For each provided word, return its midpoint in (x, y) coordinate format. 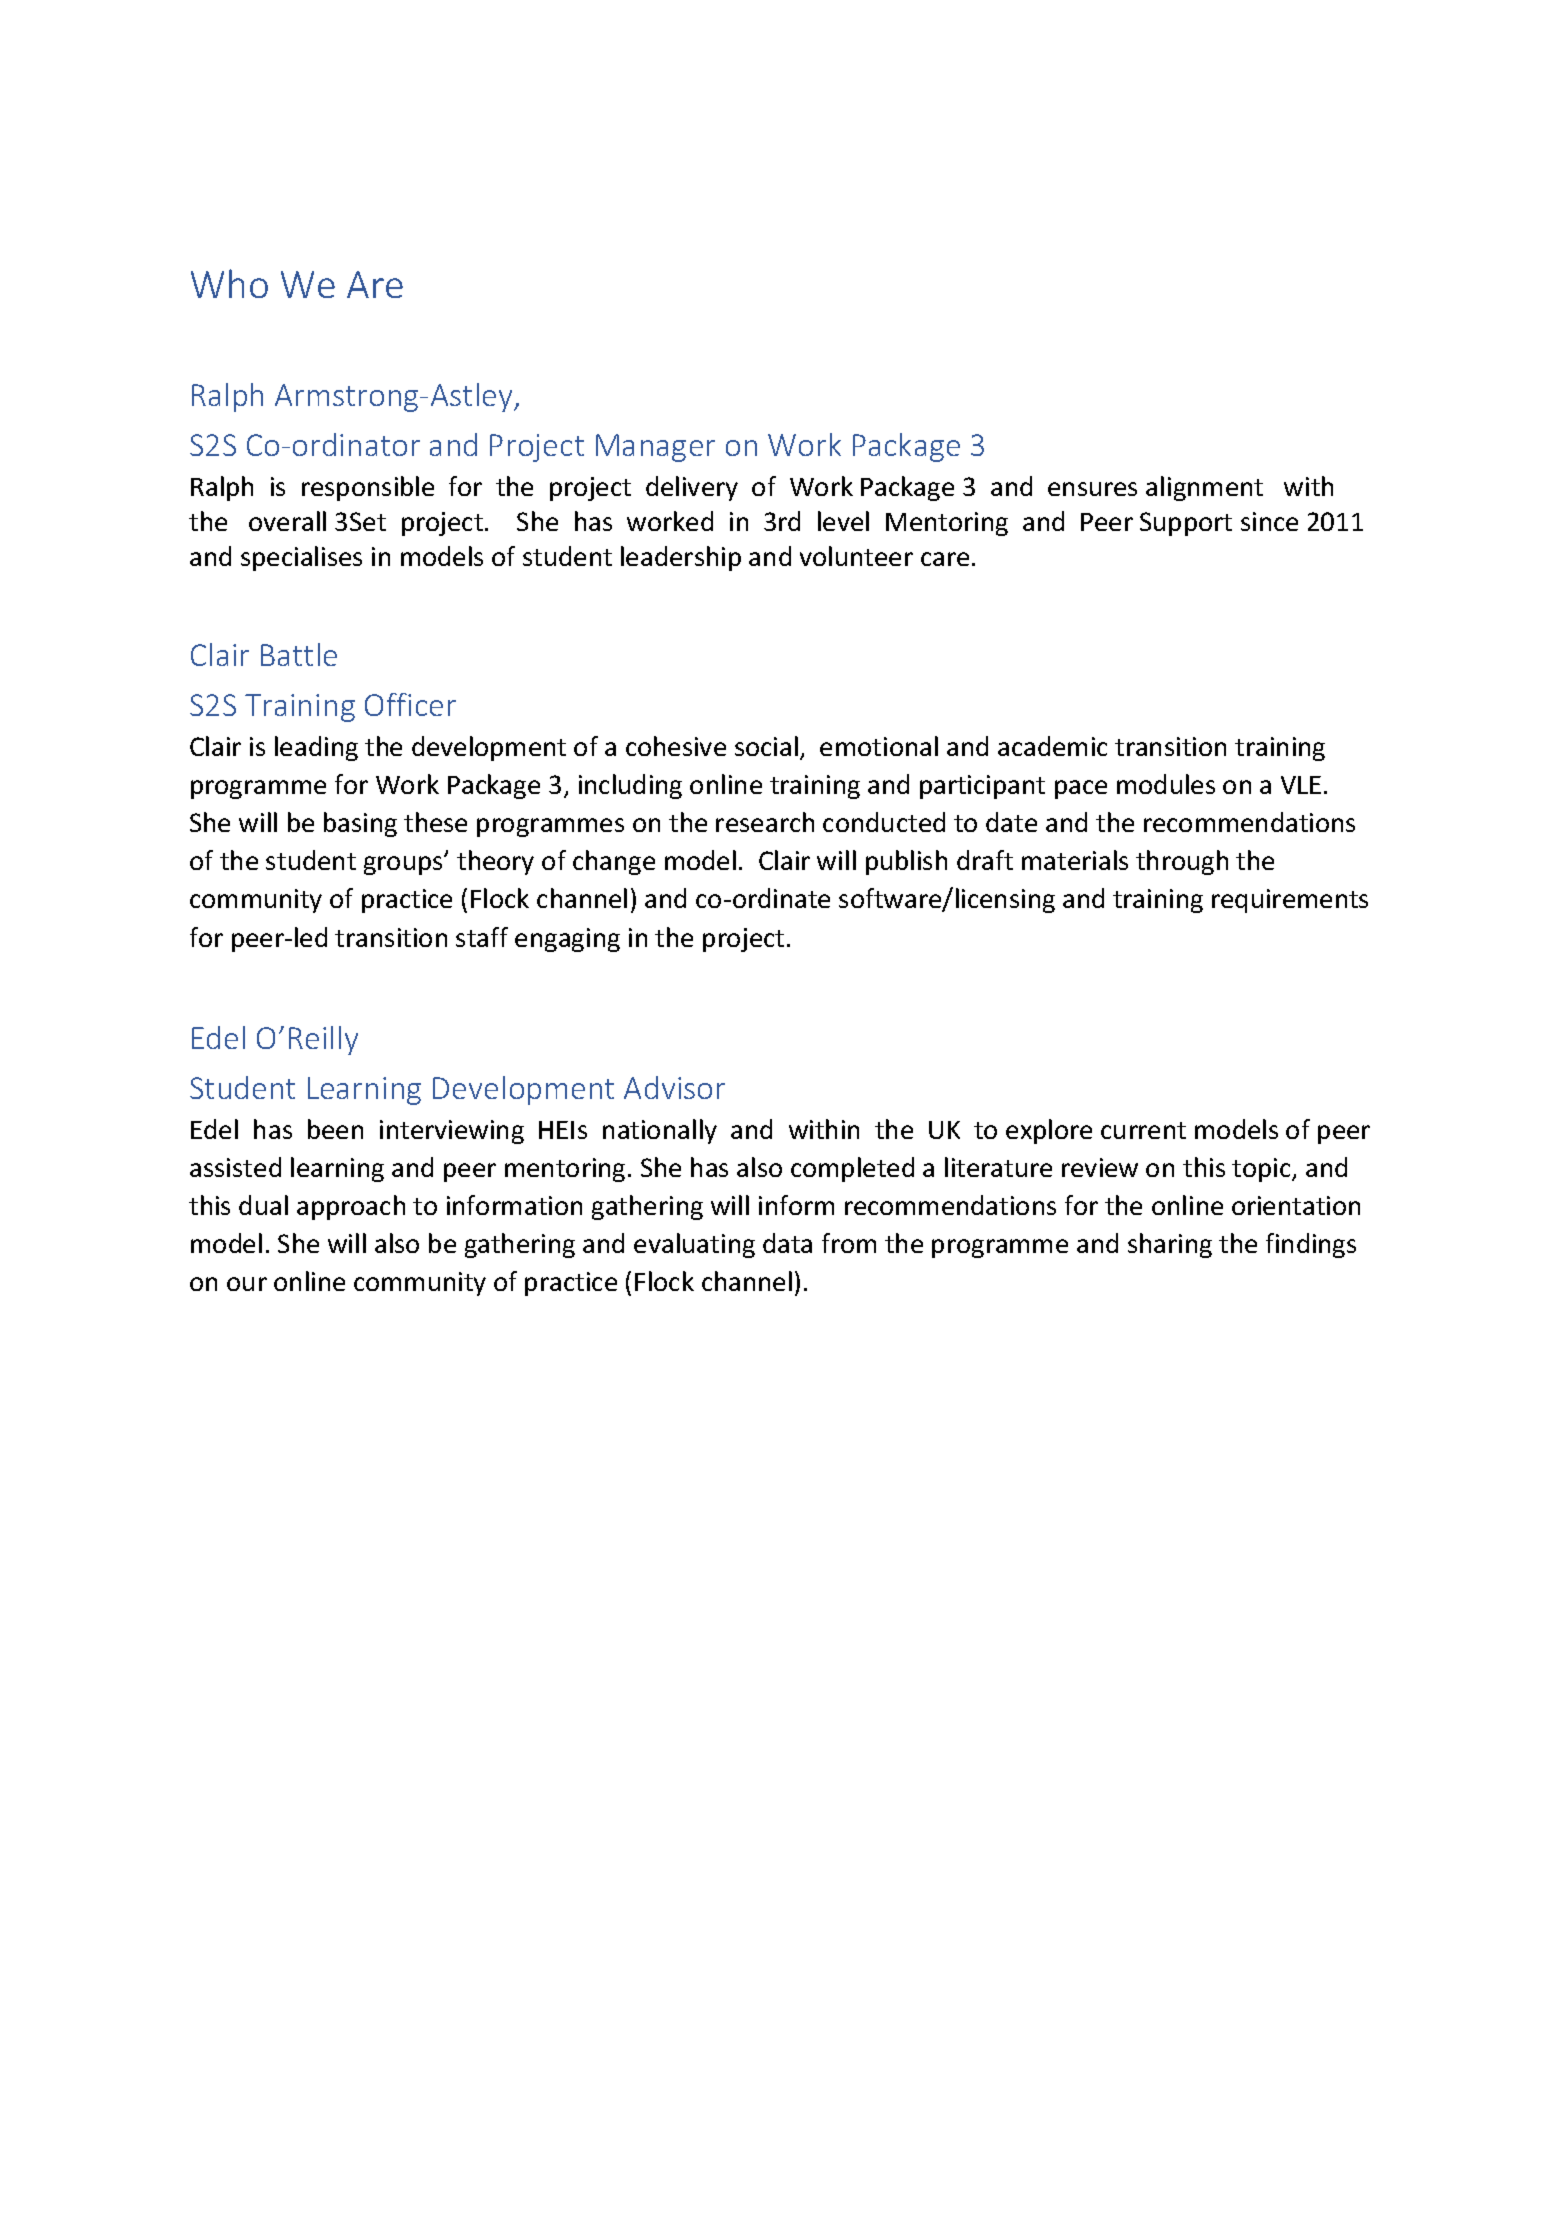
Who (229, 283)
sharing (1170, 1245)
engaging (567, 940)
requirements (1290, 901)
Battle (299, 654)
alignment (1204, 488)
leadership (681, 558)
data (787, 1243)
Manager (655, 448)
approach (351, 1207)
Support (1186, 524)
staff (482, 937)
